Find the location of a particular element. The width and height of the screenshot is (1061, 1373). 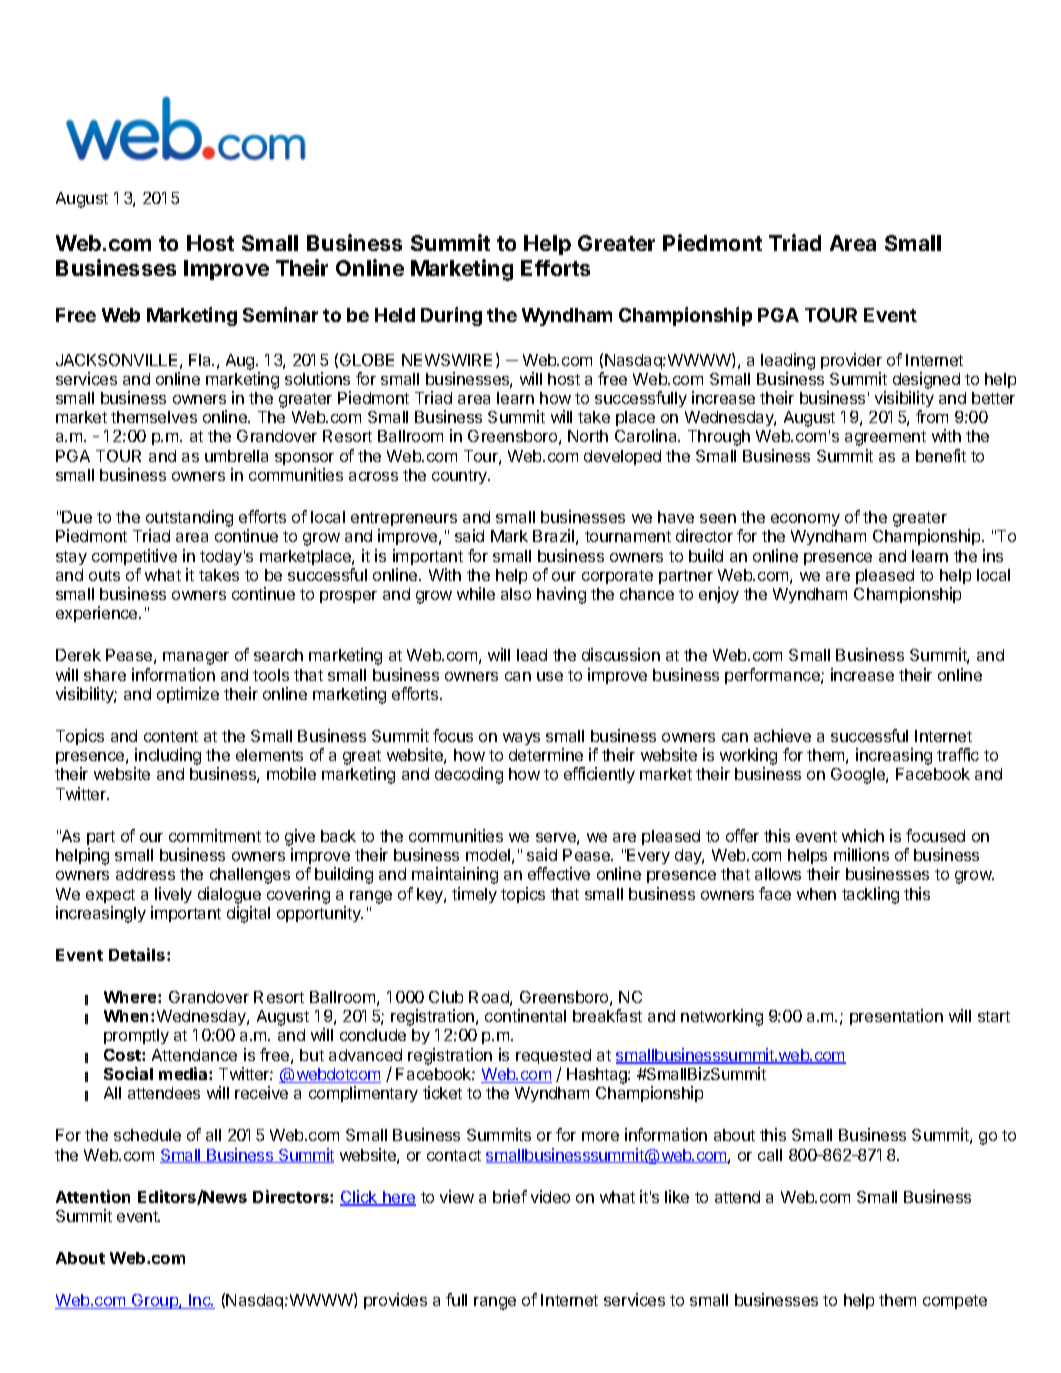

During is located at coordinates (451, 316).
